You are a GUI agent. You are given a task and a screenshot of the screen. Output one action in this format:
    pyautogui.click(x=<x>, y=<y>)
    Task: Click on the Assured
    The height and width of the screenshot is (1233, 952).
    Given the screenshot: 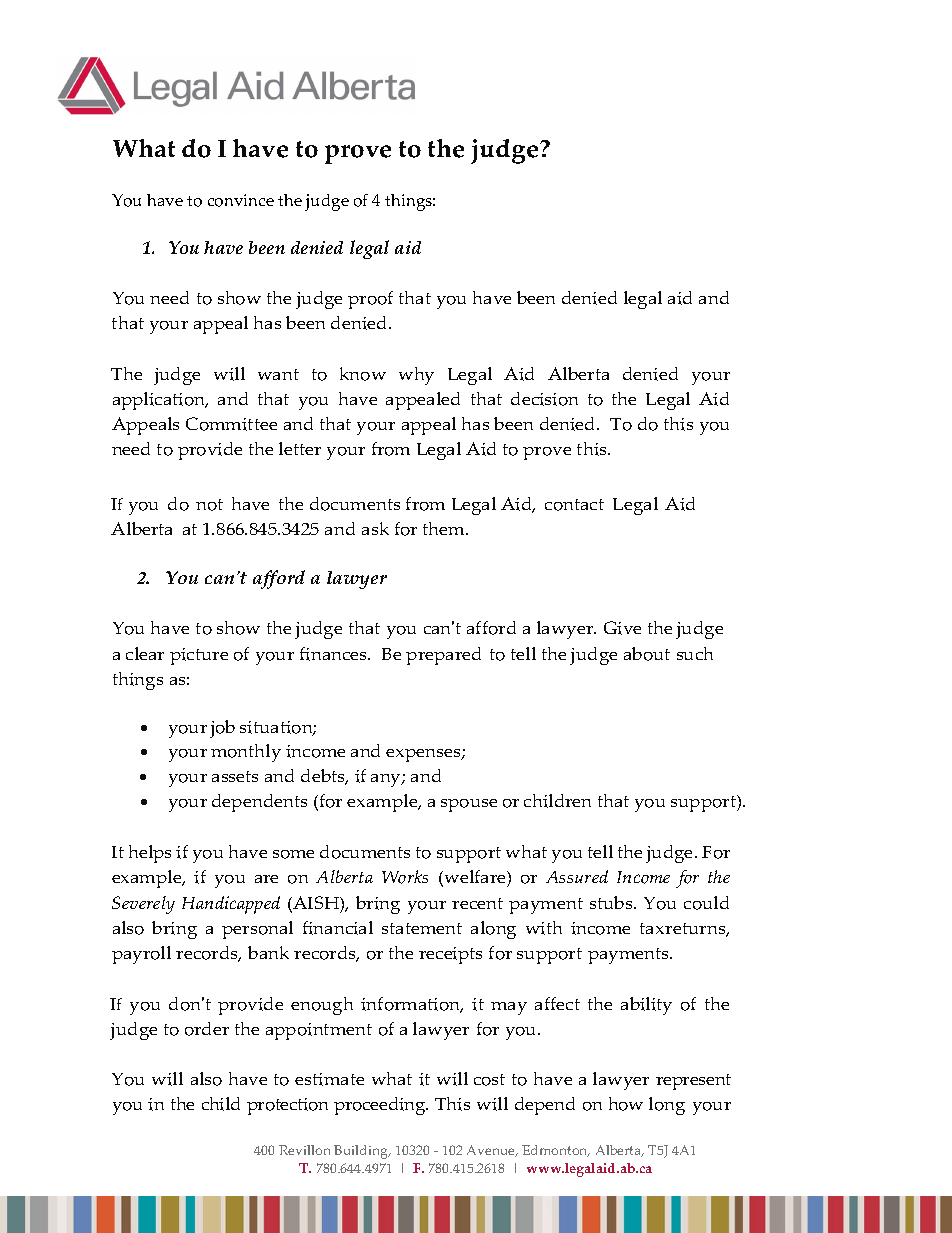 What is the action you would take?
    pyautogui.click(x=577, y=876)
